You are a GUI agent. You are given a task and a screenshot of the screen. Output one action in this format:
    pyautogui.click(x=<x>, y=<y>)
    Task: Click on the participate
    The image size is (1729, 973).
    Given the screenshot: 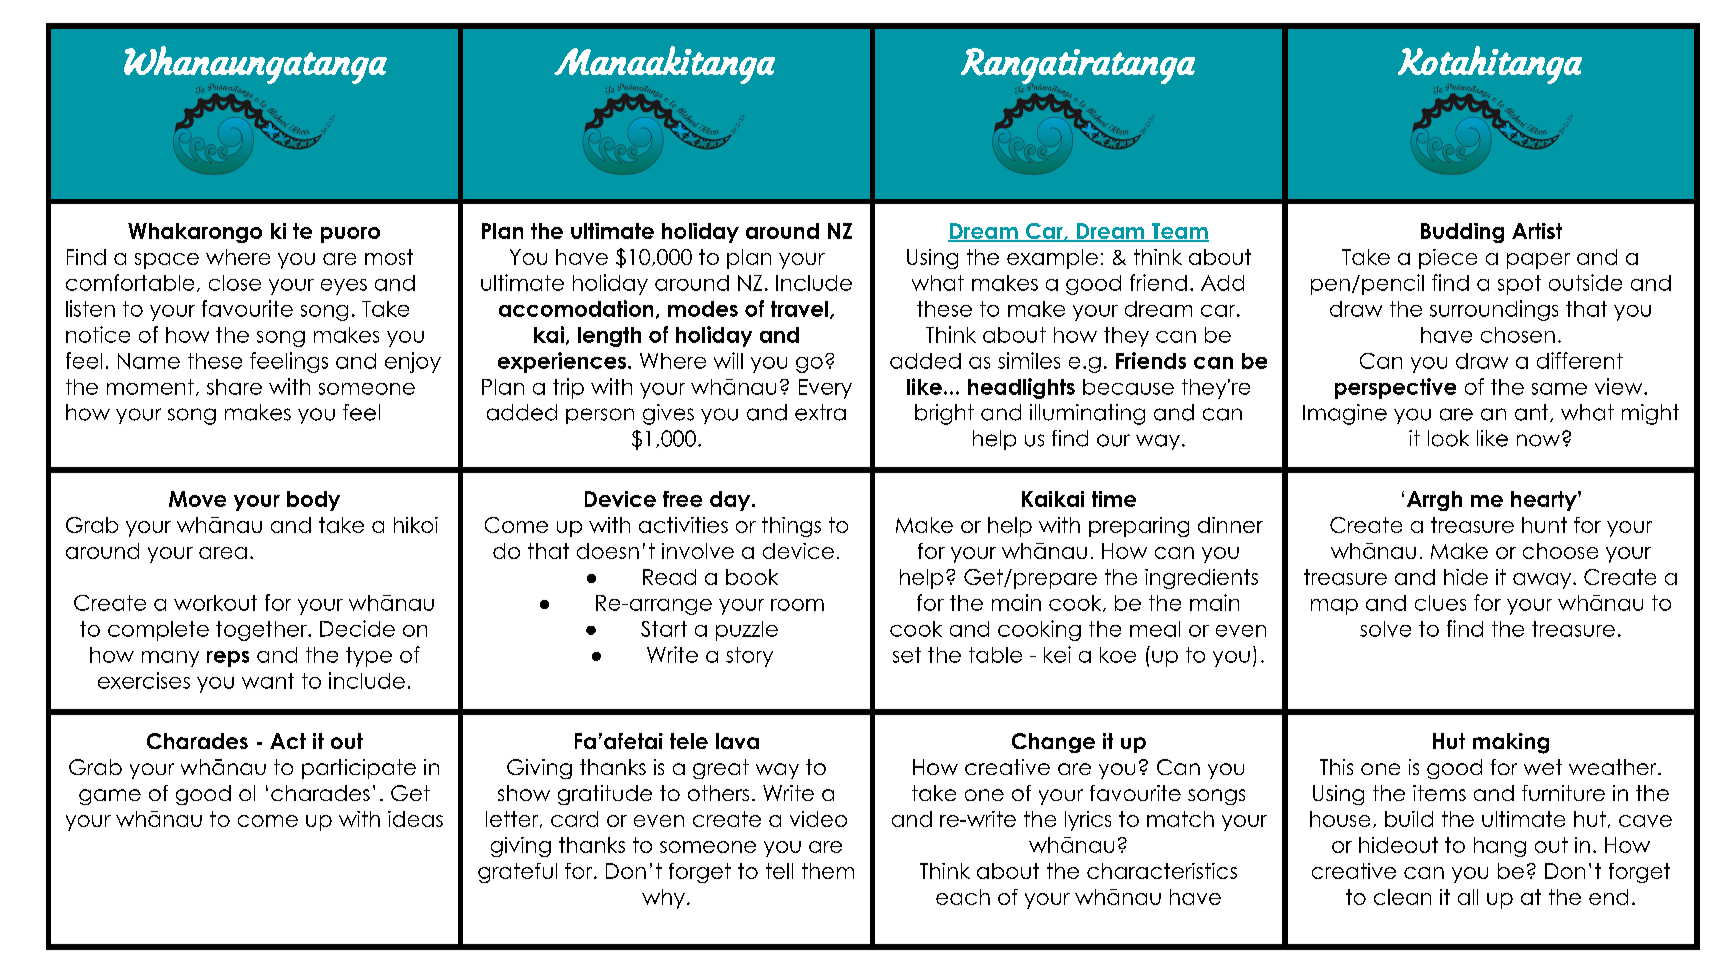 What is the action you would take?
    pyautogui.click(x=359, y=769)
